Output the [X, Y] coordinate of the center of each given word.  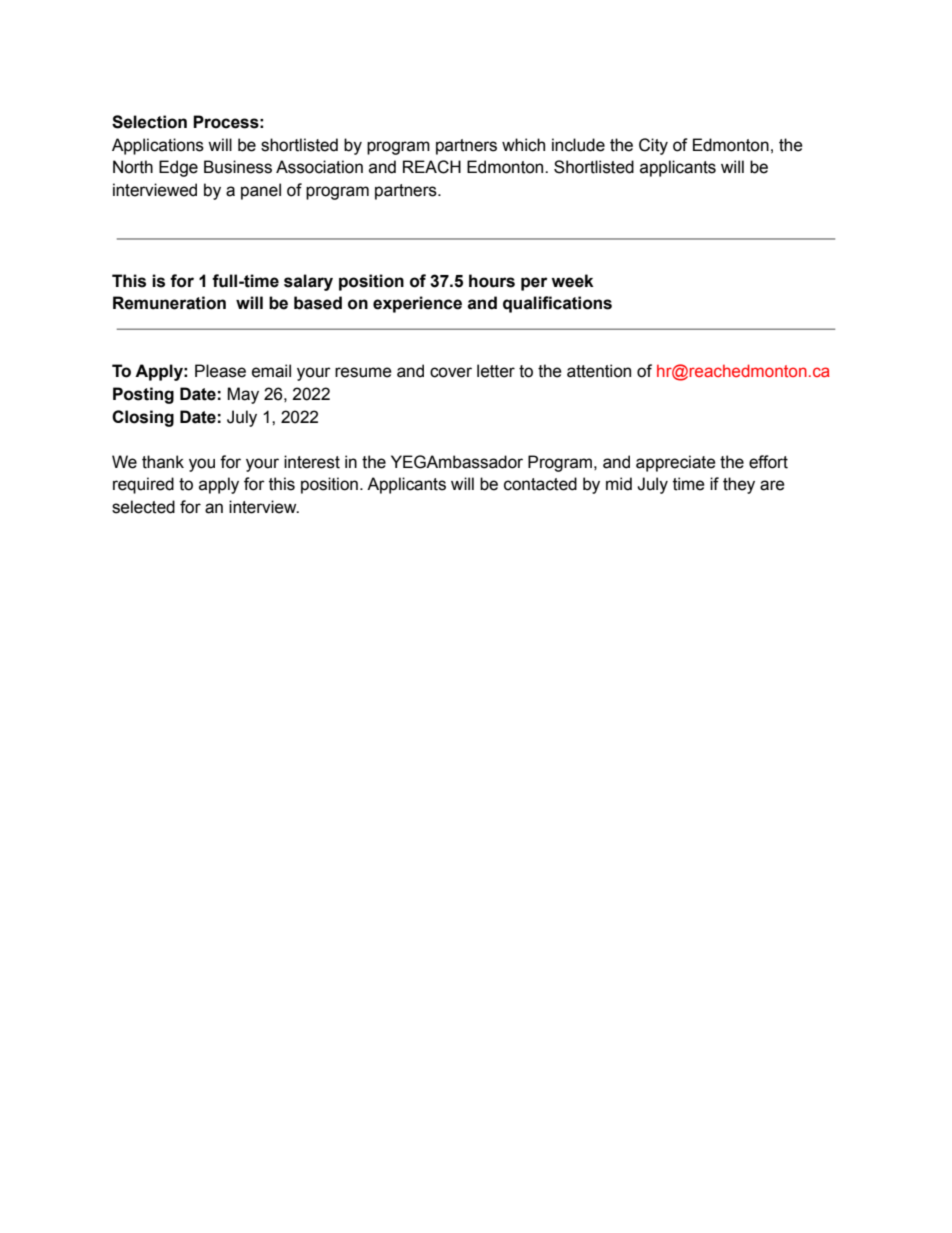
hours [492, 281]
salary [308, 282]
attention [599, 371]
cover [451, 372]
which [523, 145]
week [572, 281]
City [653, 146]
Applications [158, 146]
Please [220, 371]
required [143, 485]
